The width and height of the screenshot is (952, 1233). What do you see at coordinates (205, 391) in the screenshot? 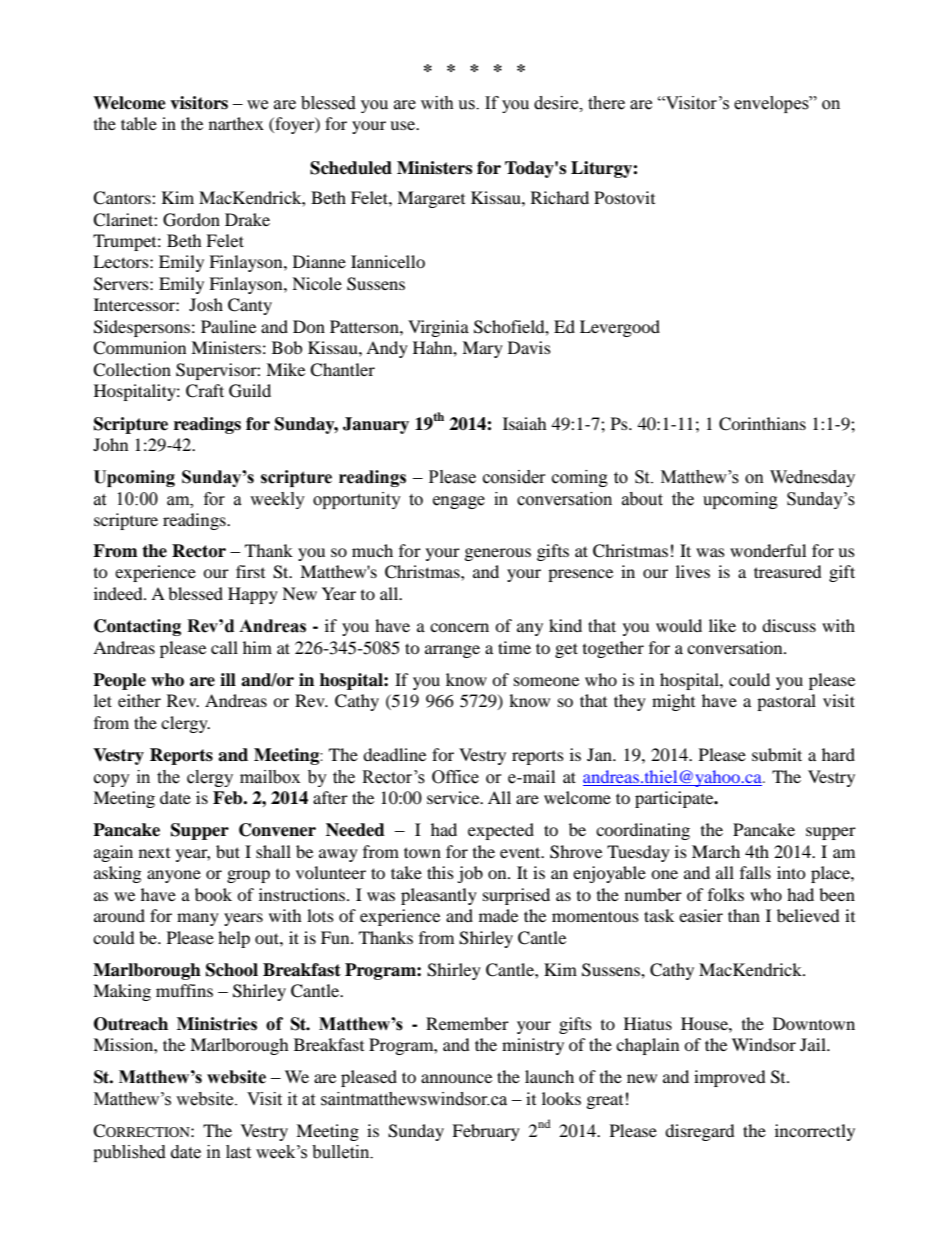
I see `Craft` at bounding box center [205, 391].
